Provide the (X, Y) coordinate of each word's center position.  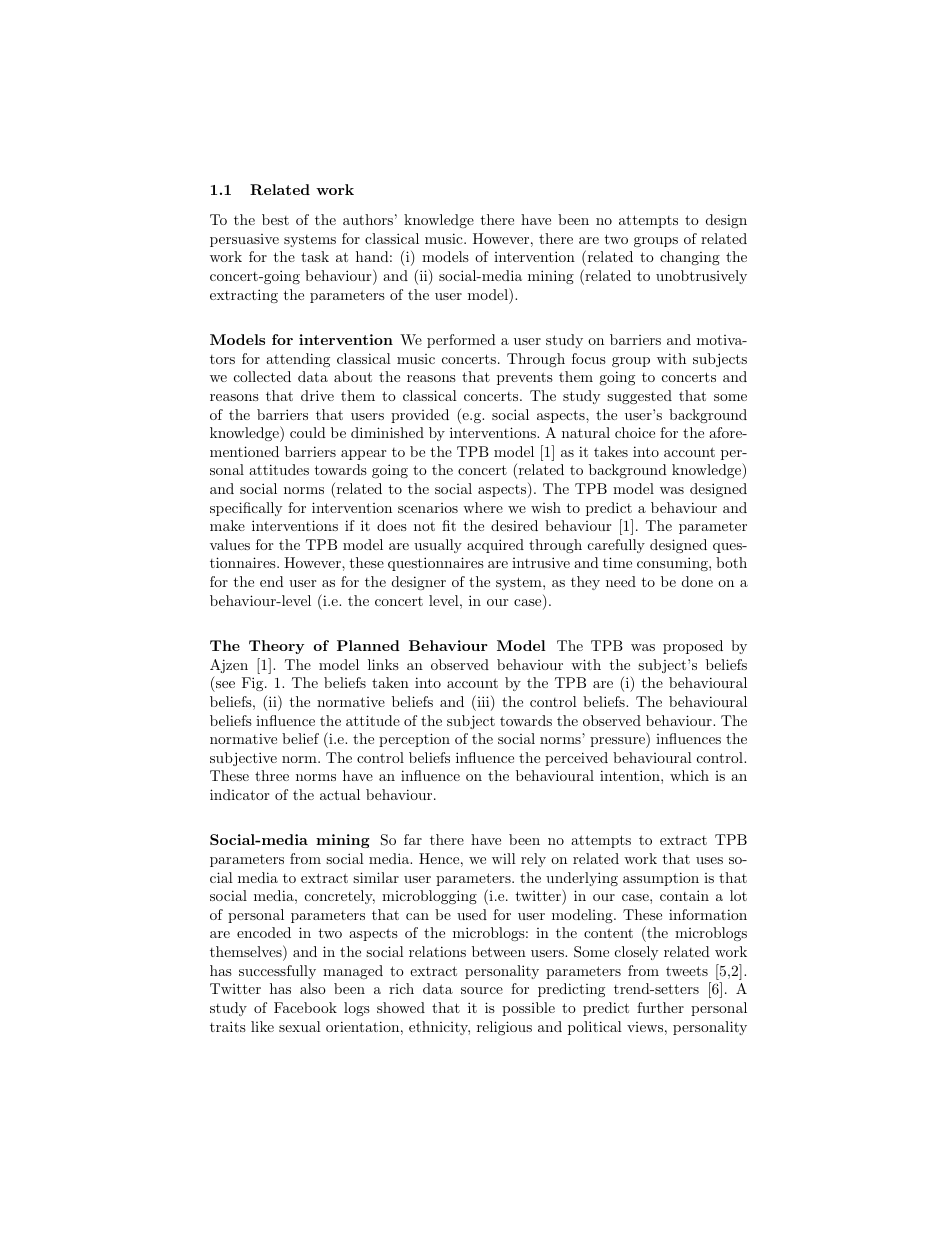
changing (690, 258)
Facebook (305, 1007)
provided (420, 416)
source (482, 990)
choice (635, 432)
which (689, 775)
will (504, 858)
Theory (276, 647)
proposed (693, 647)
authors (368, 219)
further (660, 1007)
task (315, 256)
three (272, 775)
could (308, 432)
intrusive (541, 562)
